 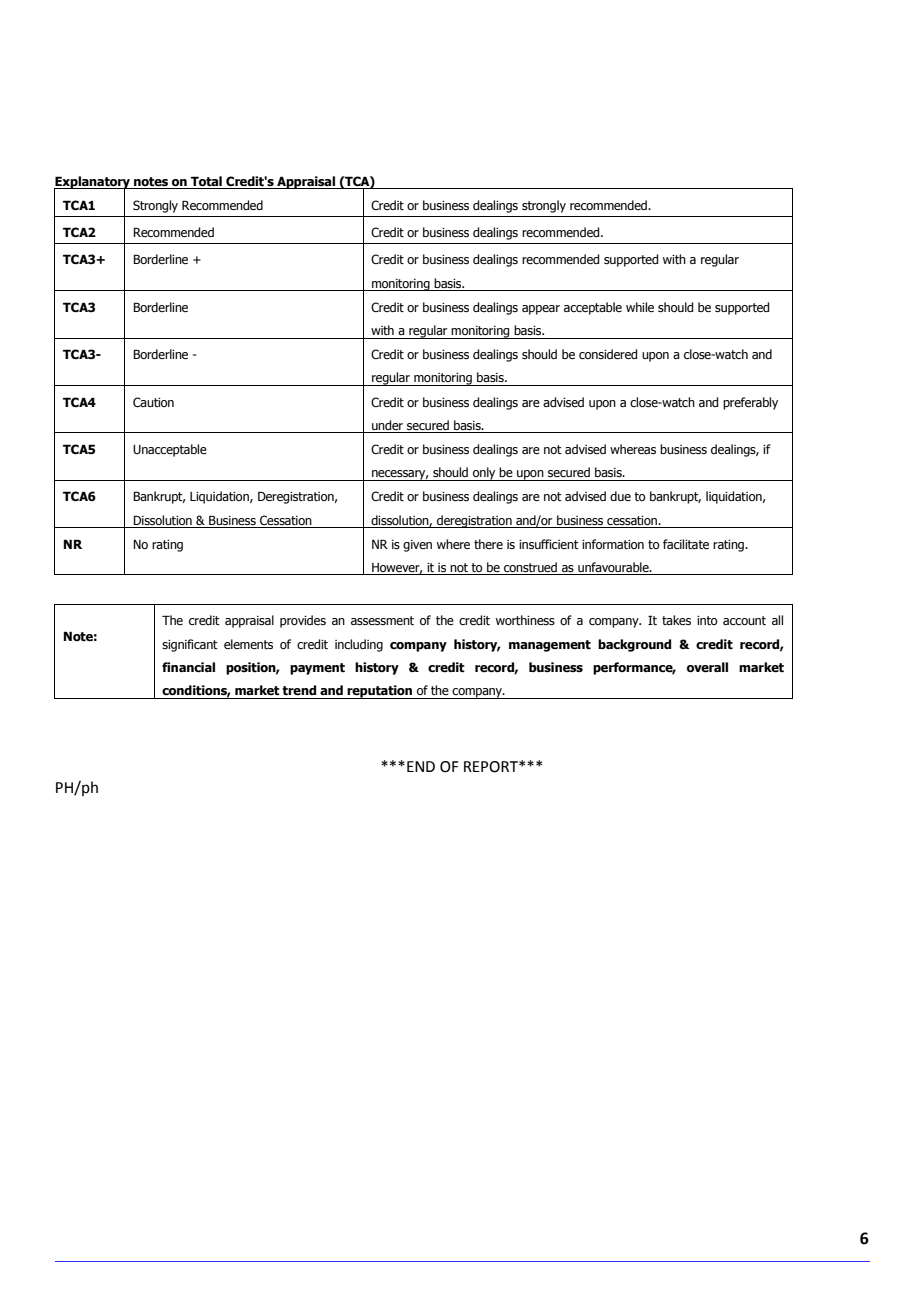 What do you see at coordinates (484, 474) in the screenshot?
I see `only` at bounding box center [484, 474].
